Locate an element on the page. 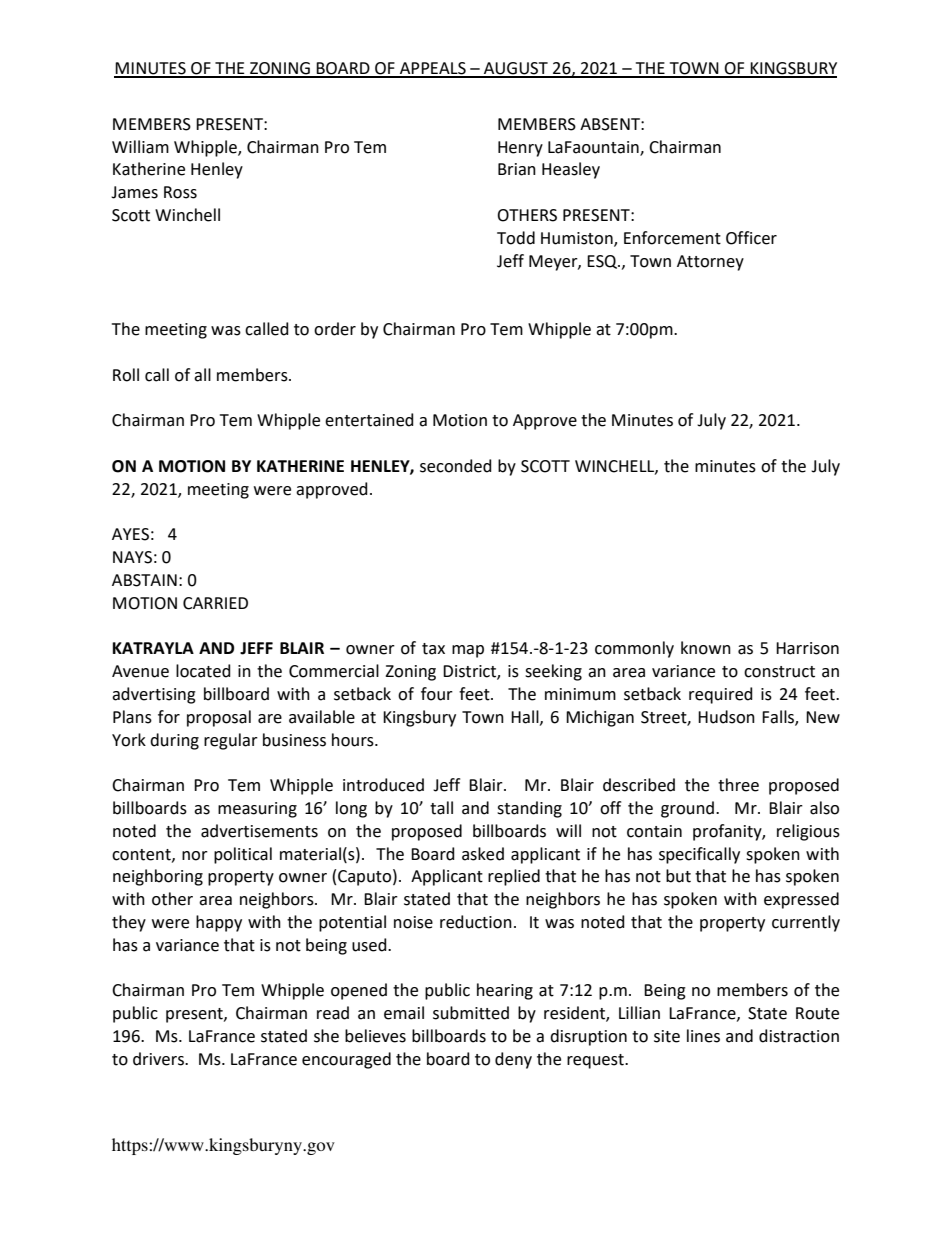 The width and height of the document is (952, 1233). known is located at coordinates (706, 648).
